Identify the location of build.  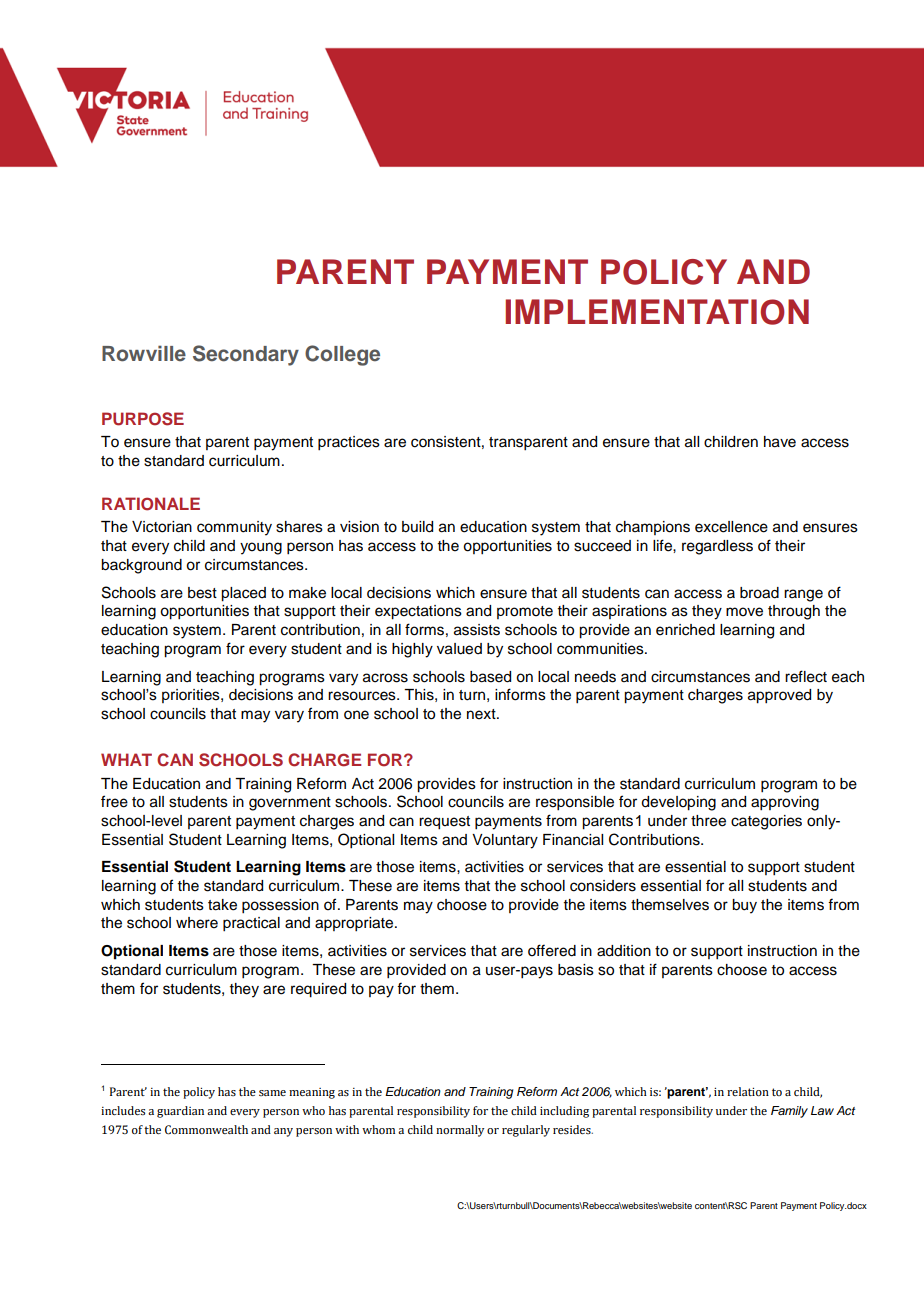
(417, 527).
